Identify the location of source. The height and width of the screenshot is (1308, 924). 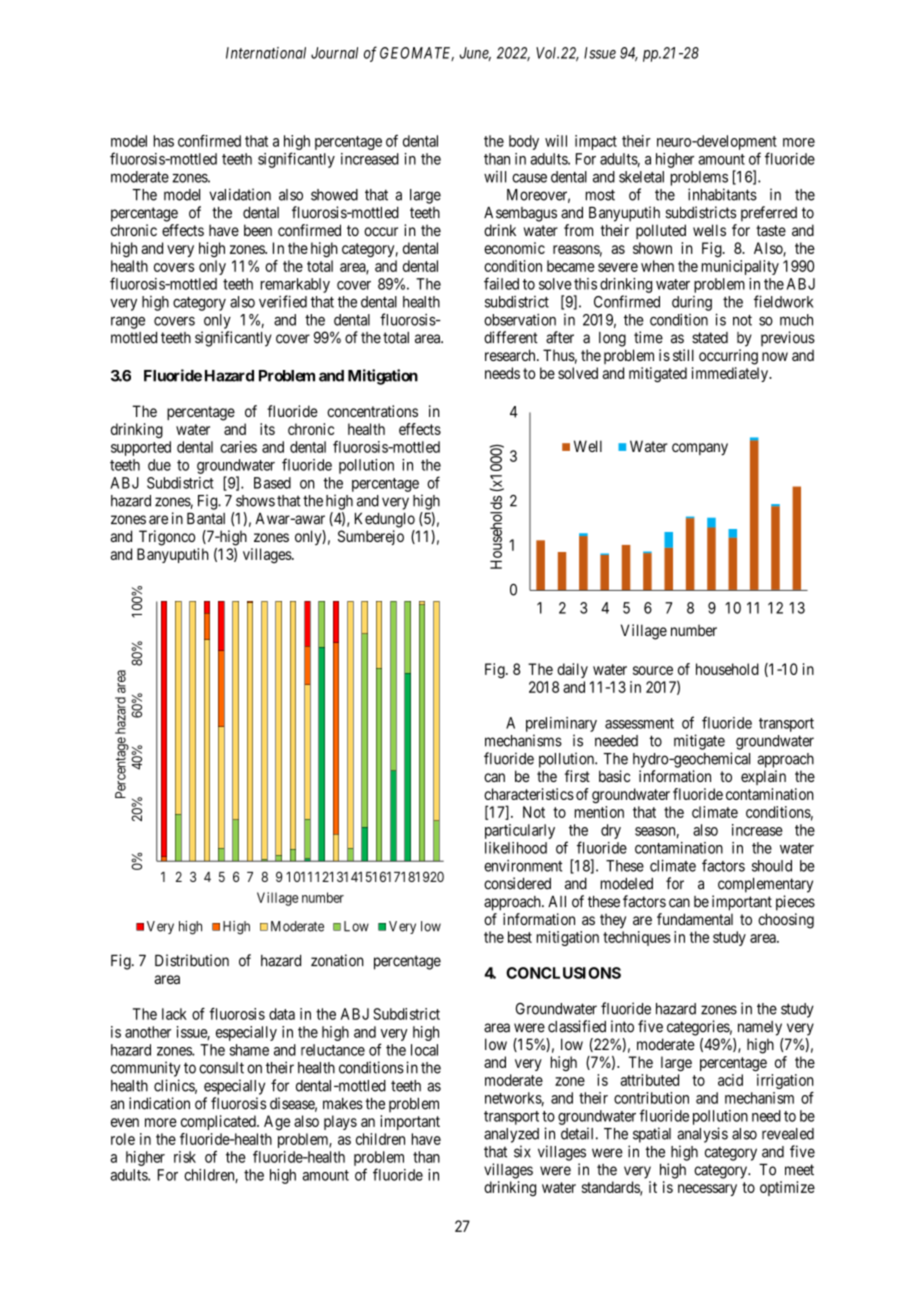
(653, 670).
